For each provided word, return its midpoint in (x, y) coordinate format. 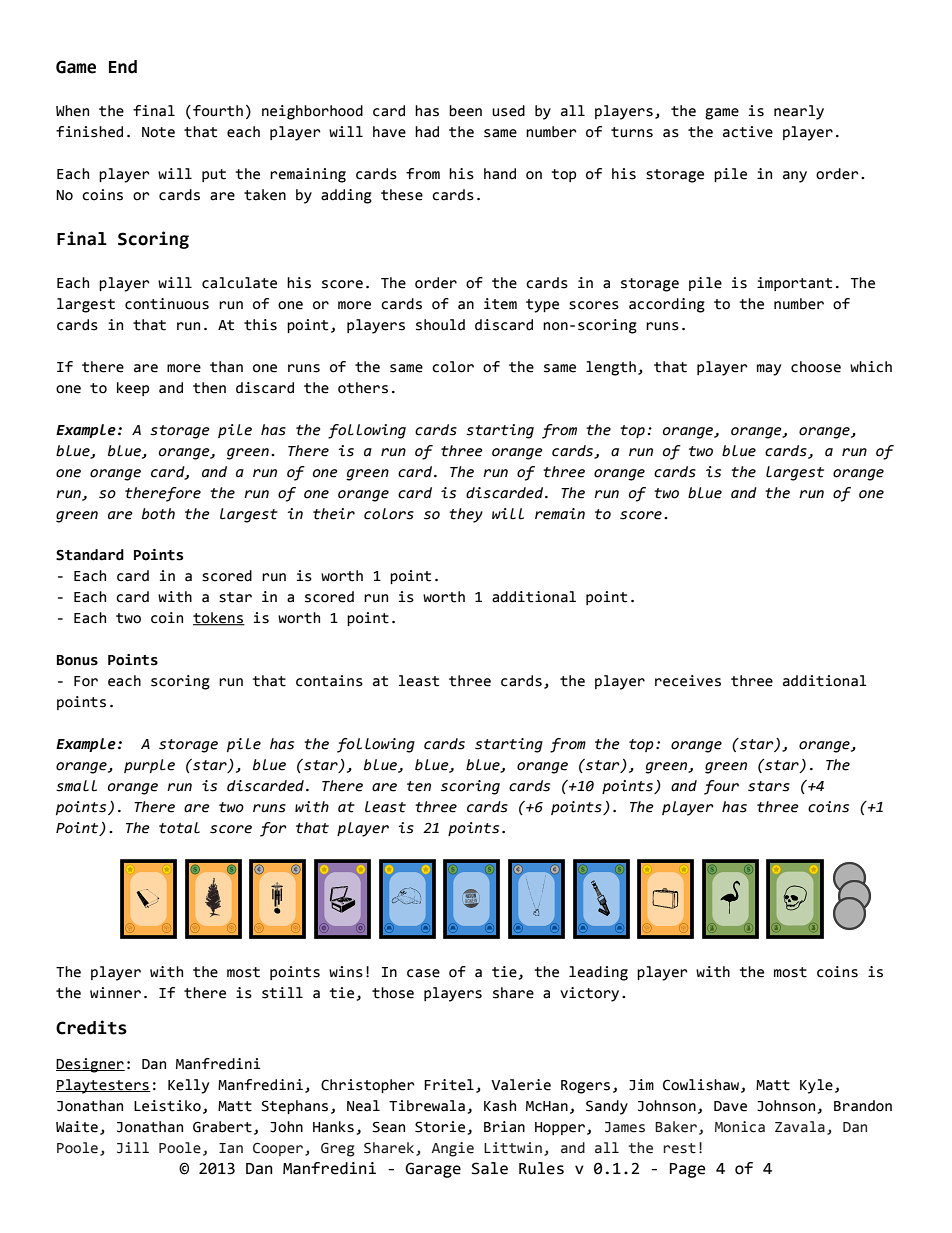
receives (688, 681)
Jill (133, 1148)
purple (149, 766)
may (769, 370)
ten (419, 786)
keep (133, 389)
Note (158, 132)
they (466, 515)
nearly (799, 112)
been (465, 111)
